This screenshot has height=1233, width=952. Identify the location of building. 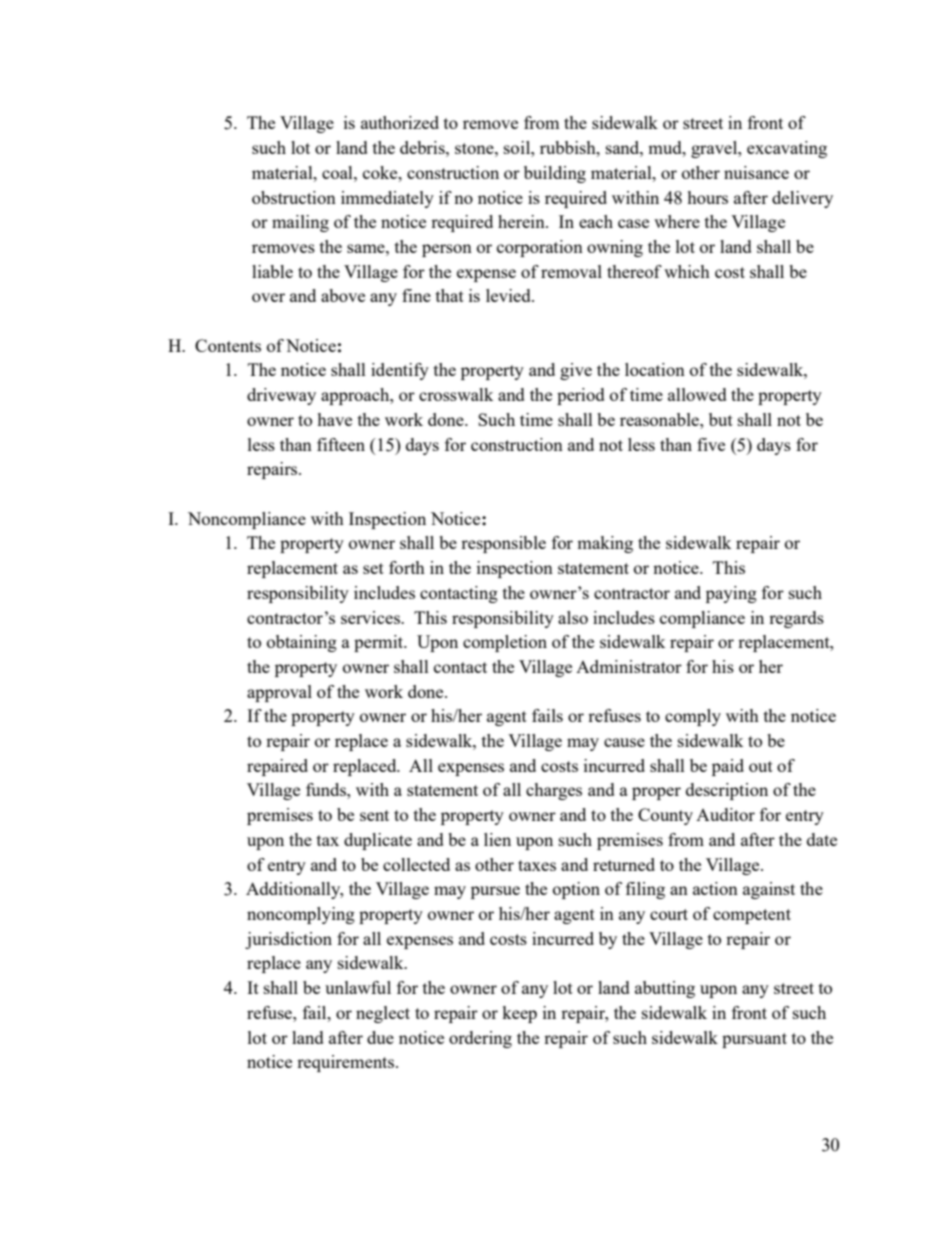
(555, 174).
